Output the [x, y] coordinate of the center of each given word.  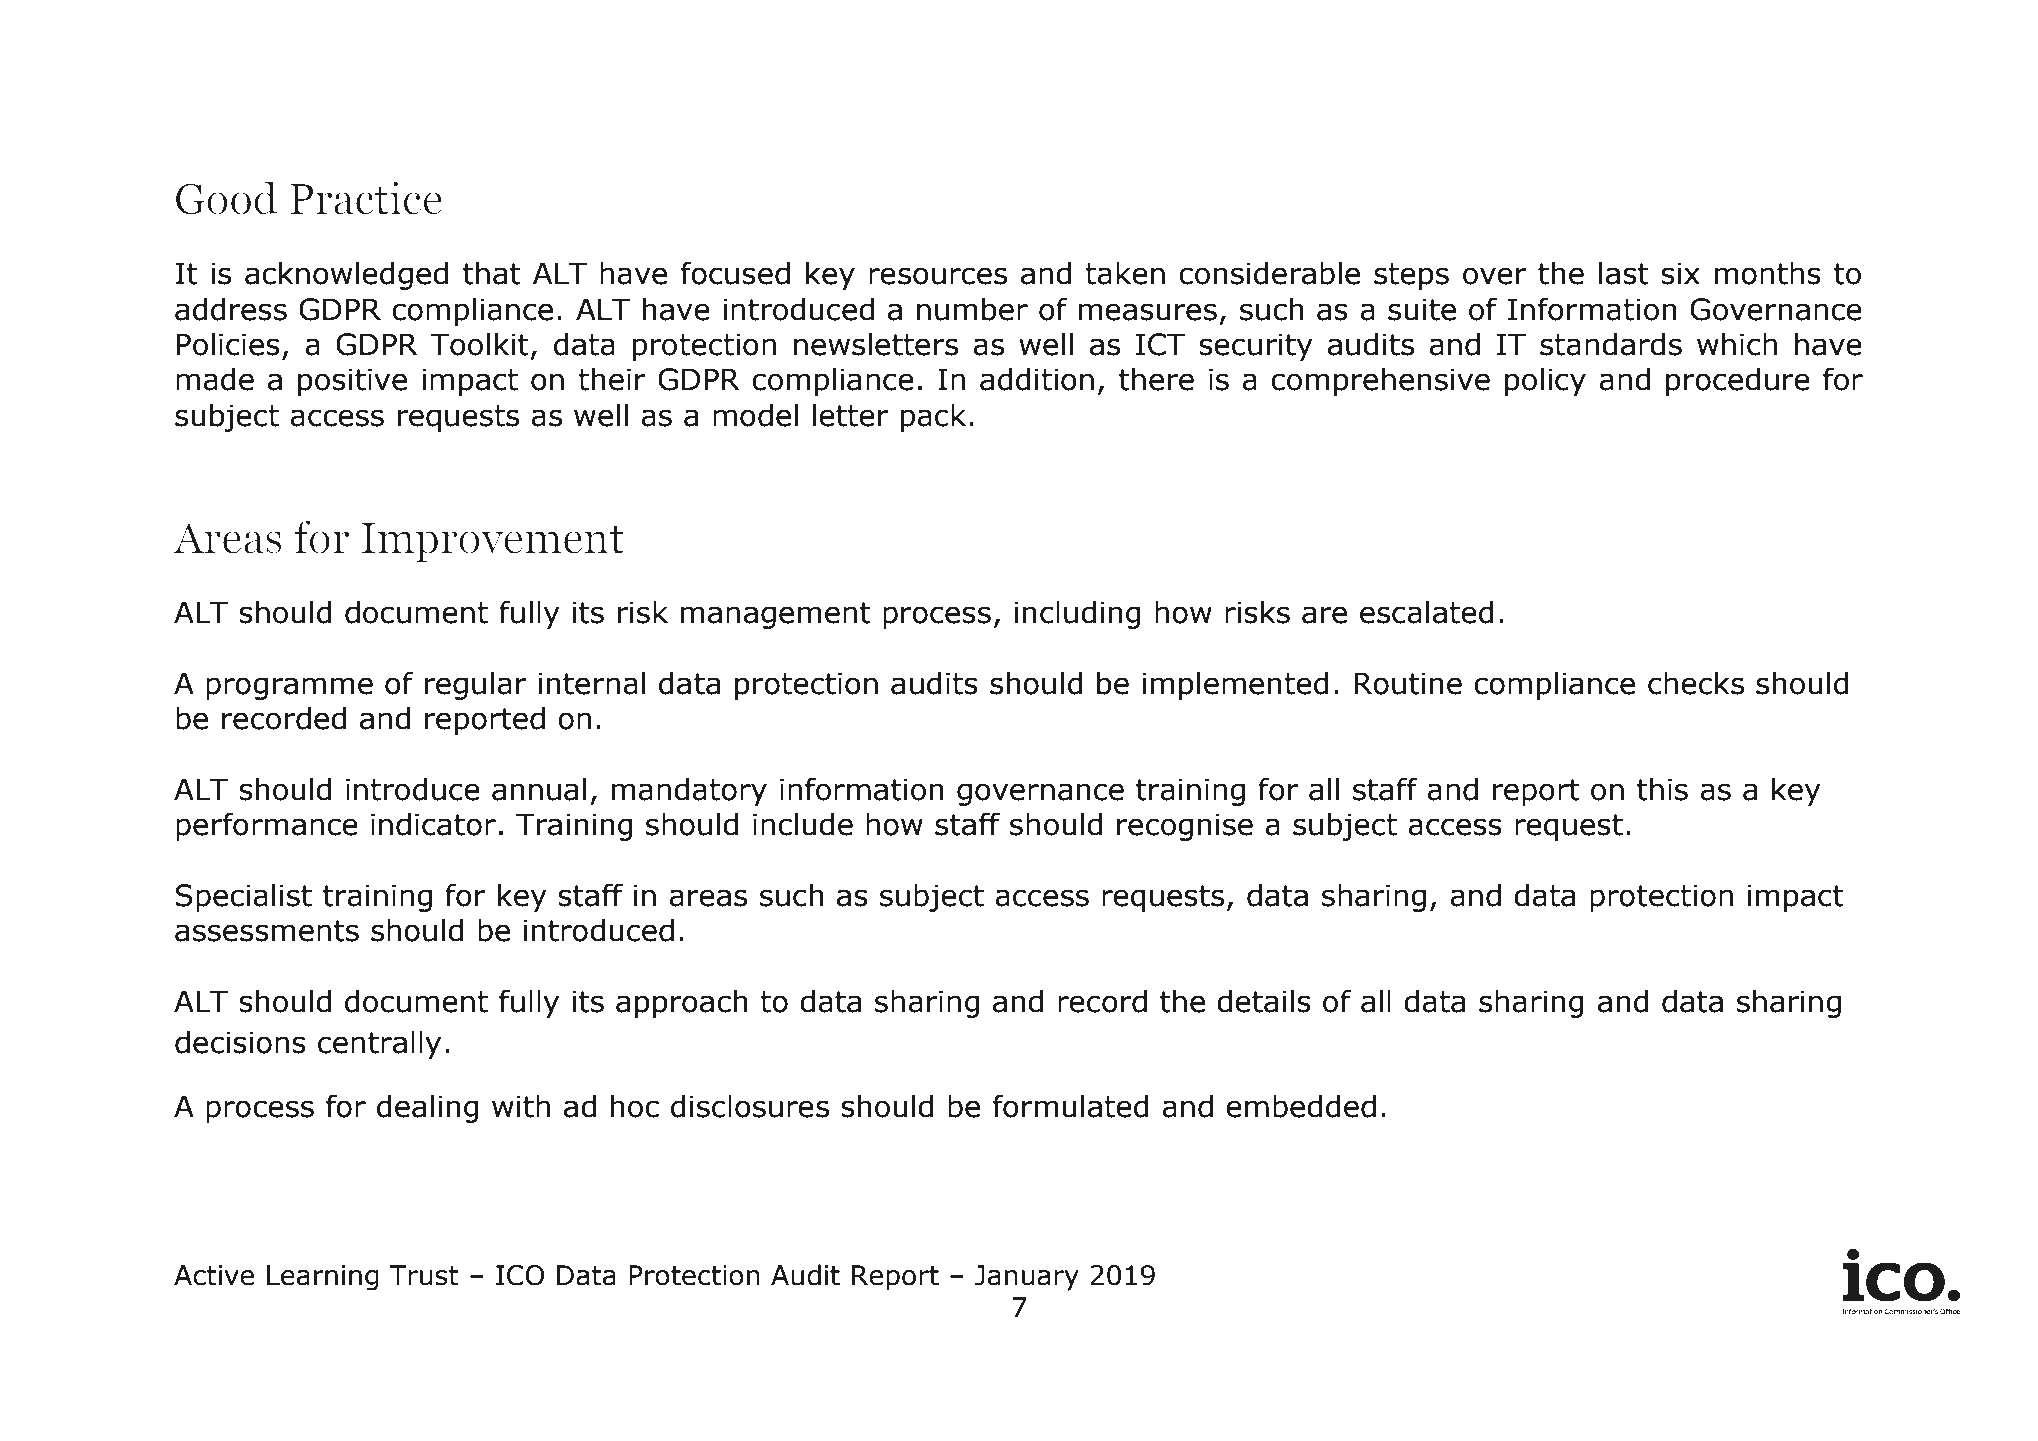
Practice [366, 198]
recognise [1185, 827]
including [1078, 614]
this [1662, 789]
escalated [1427, 612]
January [1027, 1278]
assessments [267, 931]
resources [938, 276]
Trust [424, 1275]
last [1624, 273]
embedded [1301, 1106]
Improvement [493, 543]
